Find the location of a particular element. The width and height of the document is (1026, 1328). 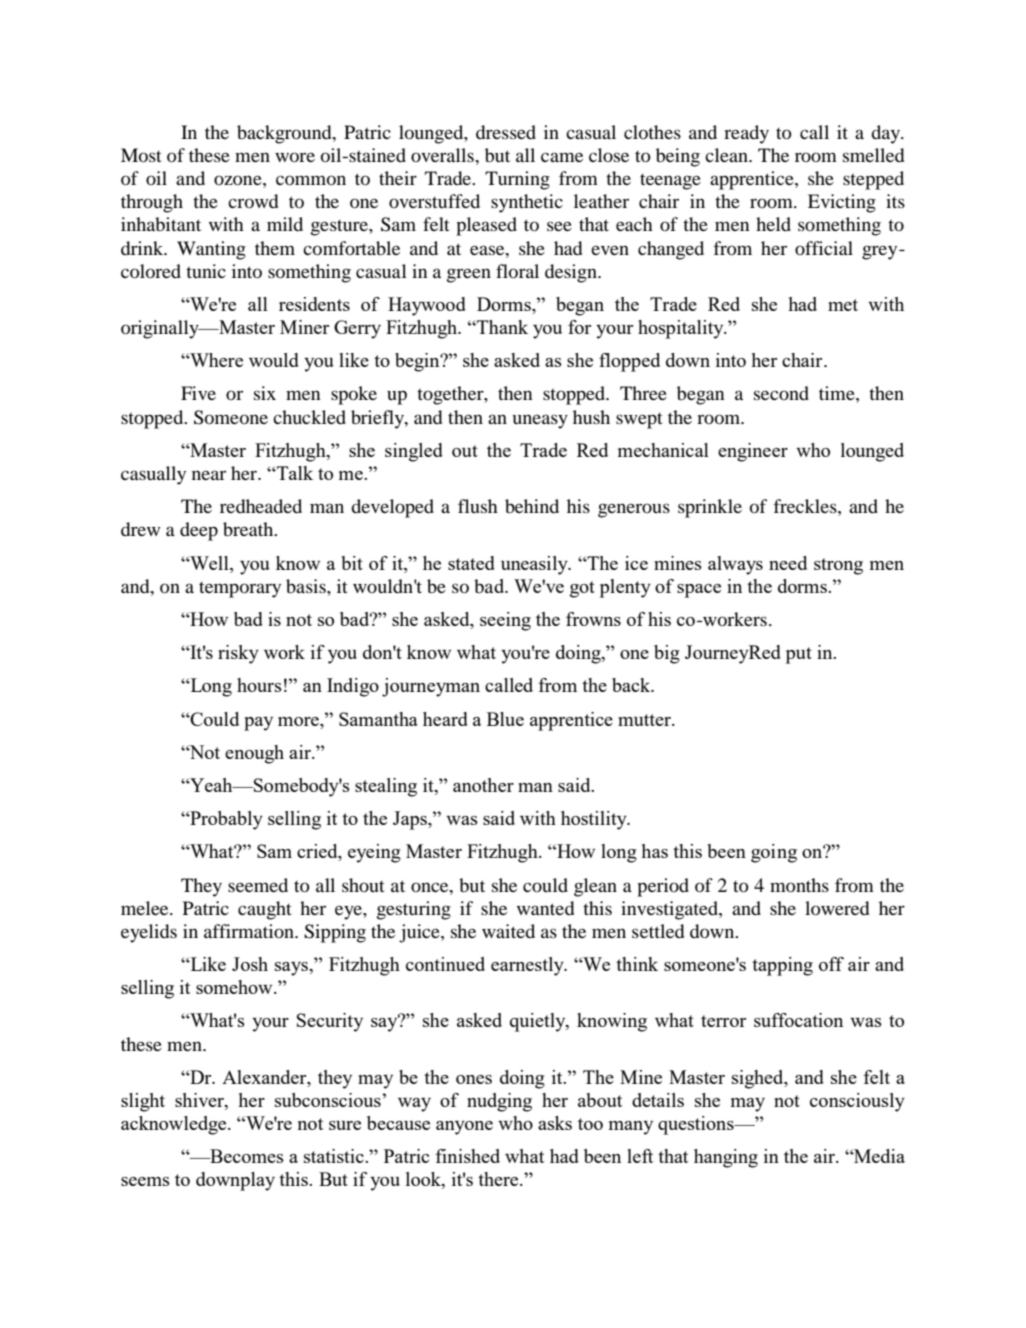

Becomes is located at coordinates (246, 1156).
